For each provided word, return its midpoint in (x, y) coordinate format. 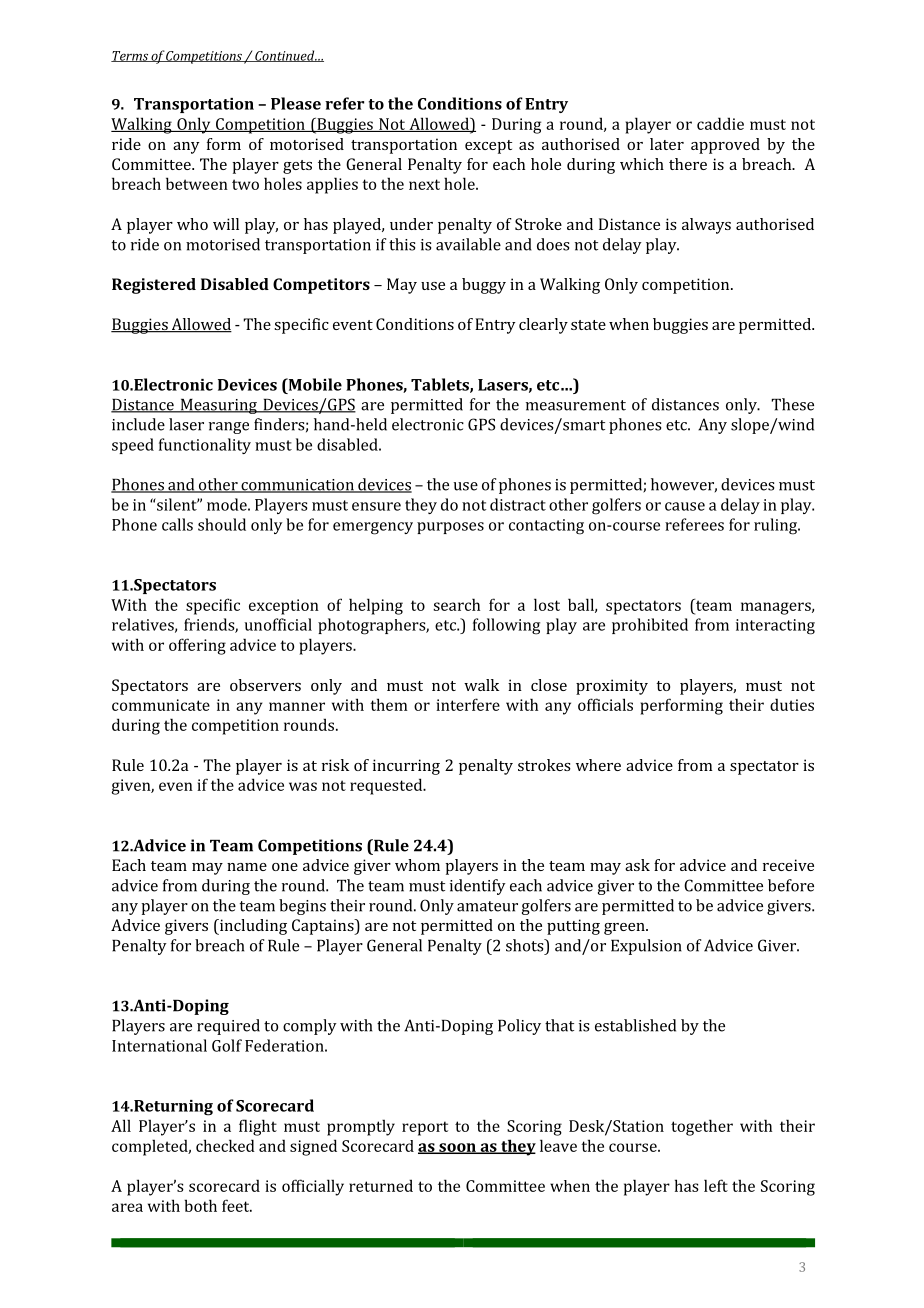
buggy (484, 286)
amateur (487, 906)
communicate (161, 705)
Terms (130, 56)
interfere (468, 704)
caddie (720, 123)
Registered (154, 286)
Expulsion (646, 947)
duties (792, 704)
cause (685, 506)
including (252, 927)
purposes (450, 528)
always (706, 226)
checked (225, 1145)
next (424, 184)
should (222, 524)
